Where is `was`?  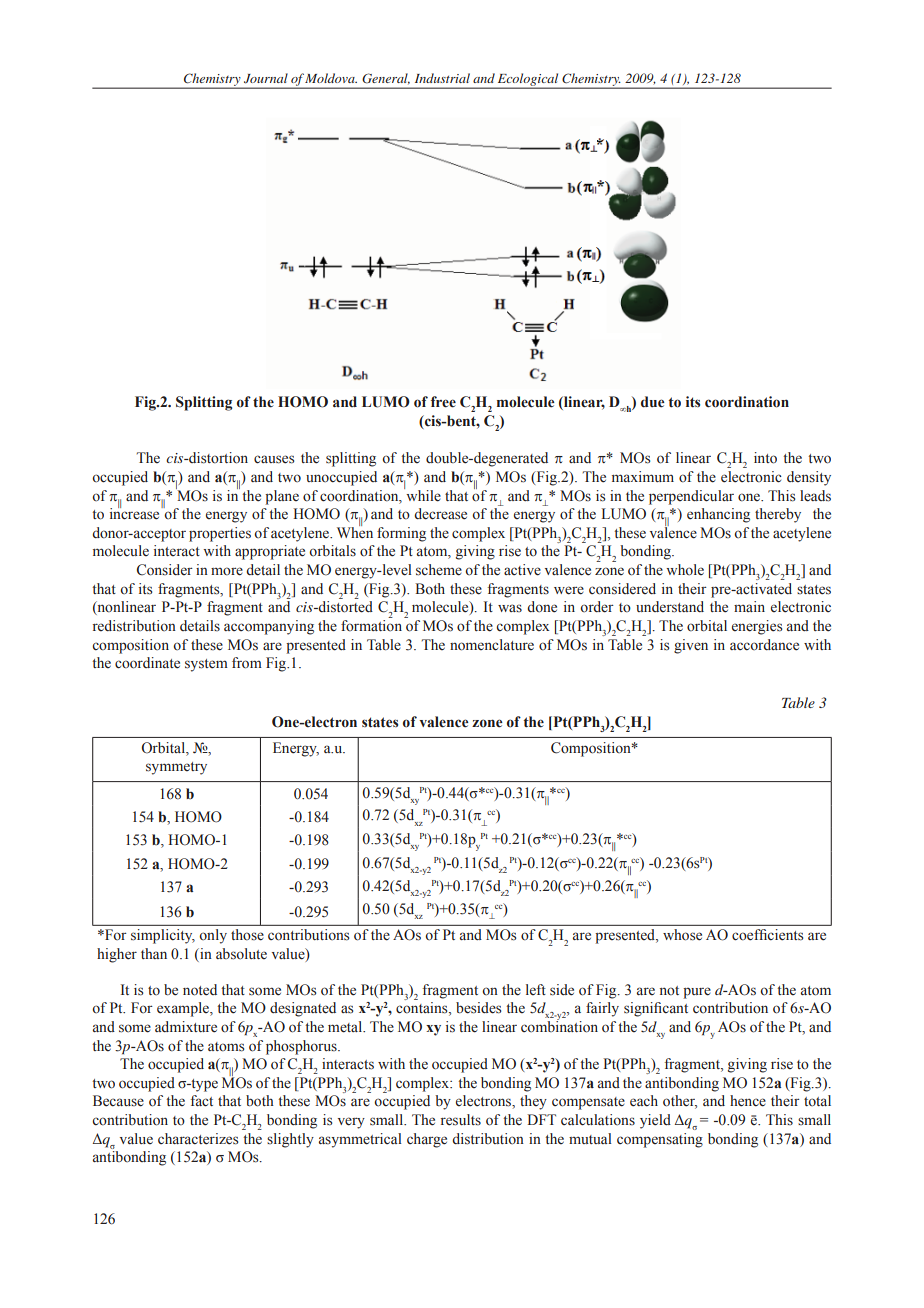 was is located at coordinates (510, 608).
